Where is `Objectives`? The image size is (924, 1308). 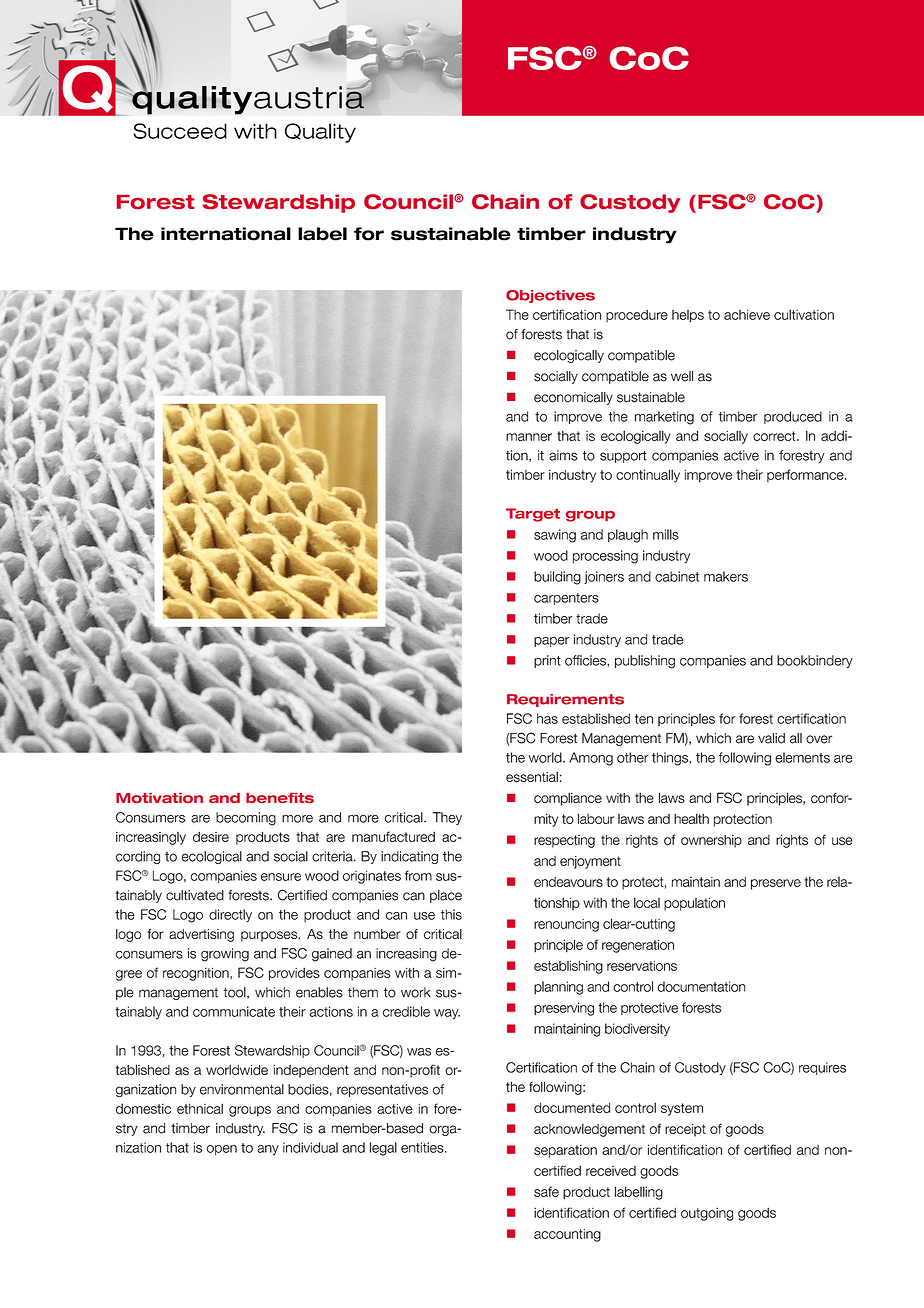 Objectives is located at coordinates (550, 296).
